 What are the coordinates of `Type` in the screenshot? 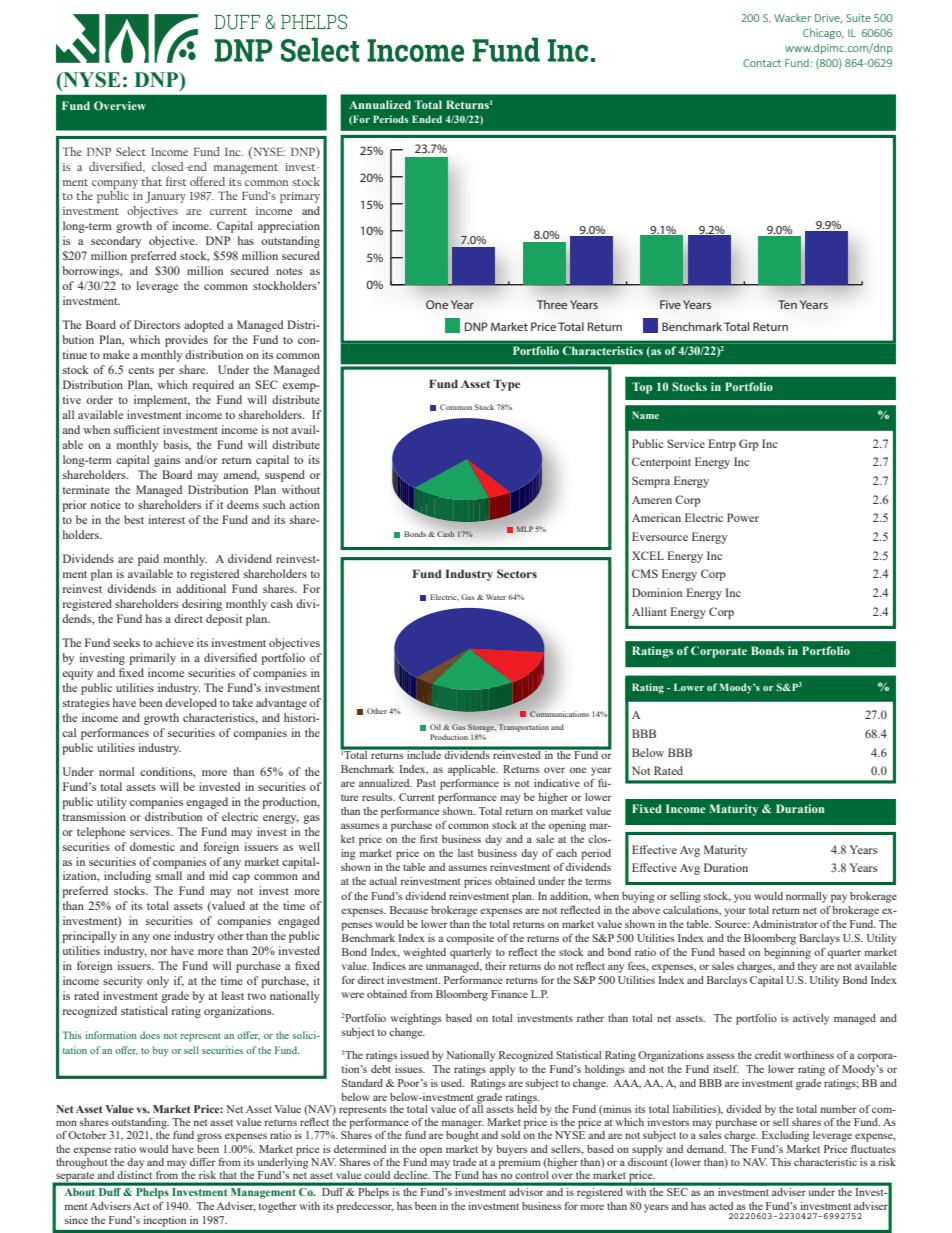 It's located at (506, 385).
